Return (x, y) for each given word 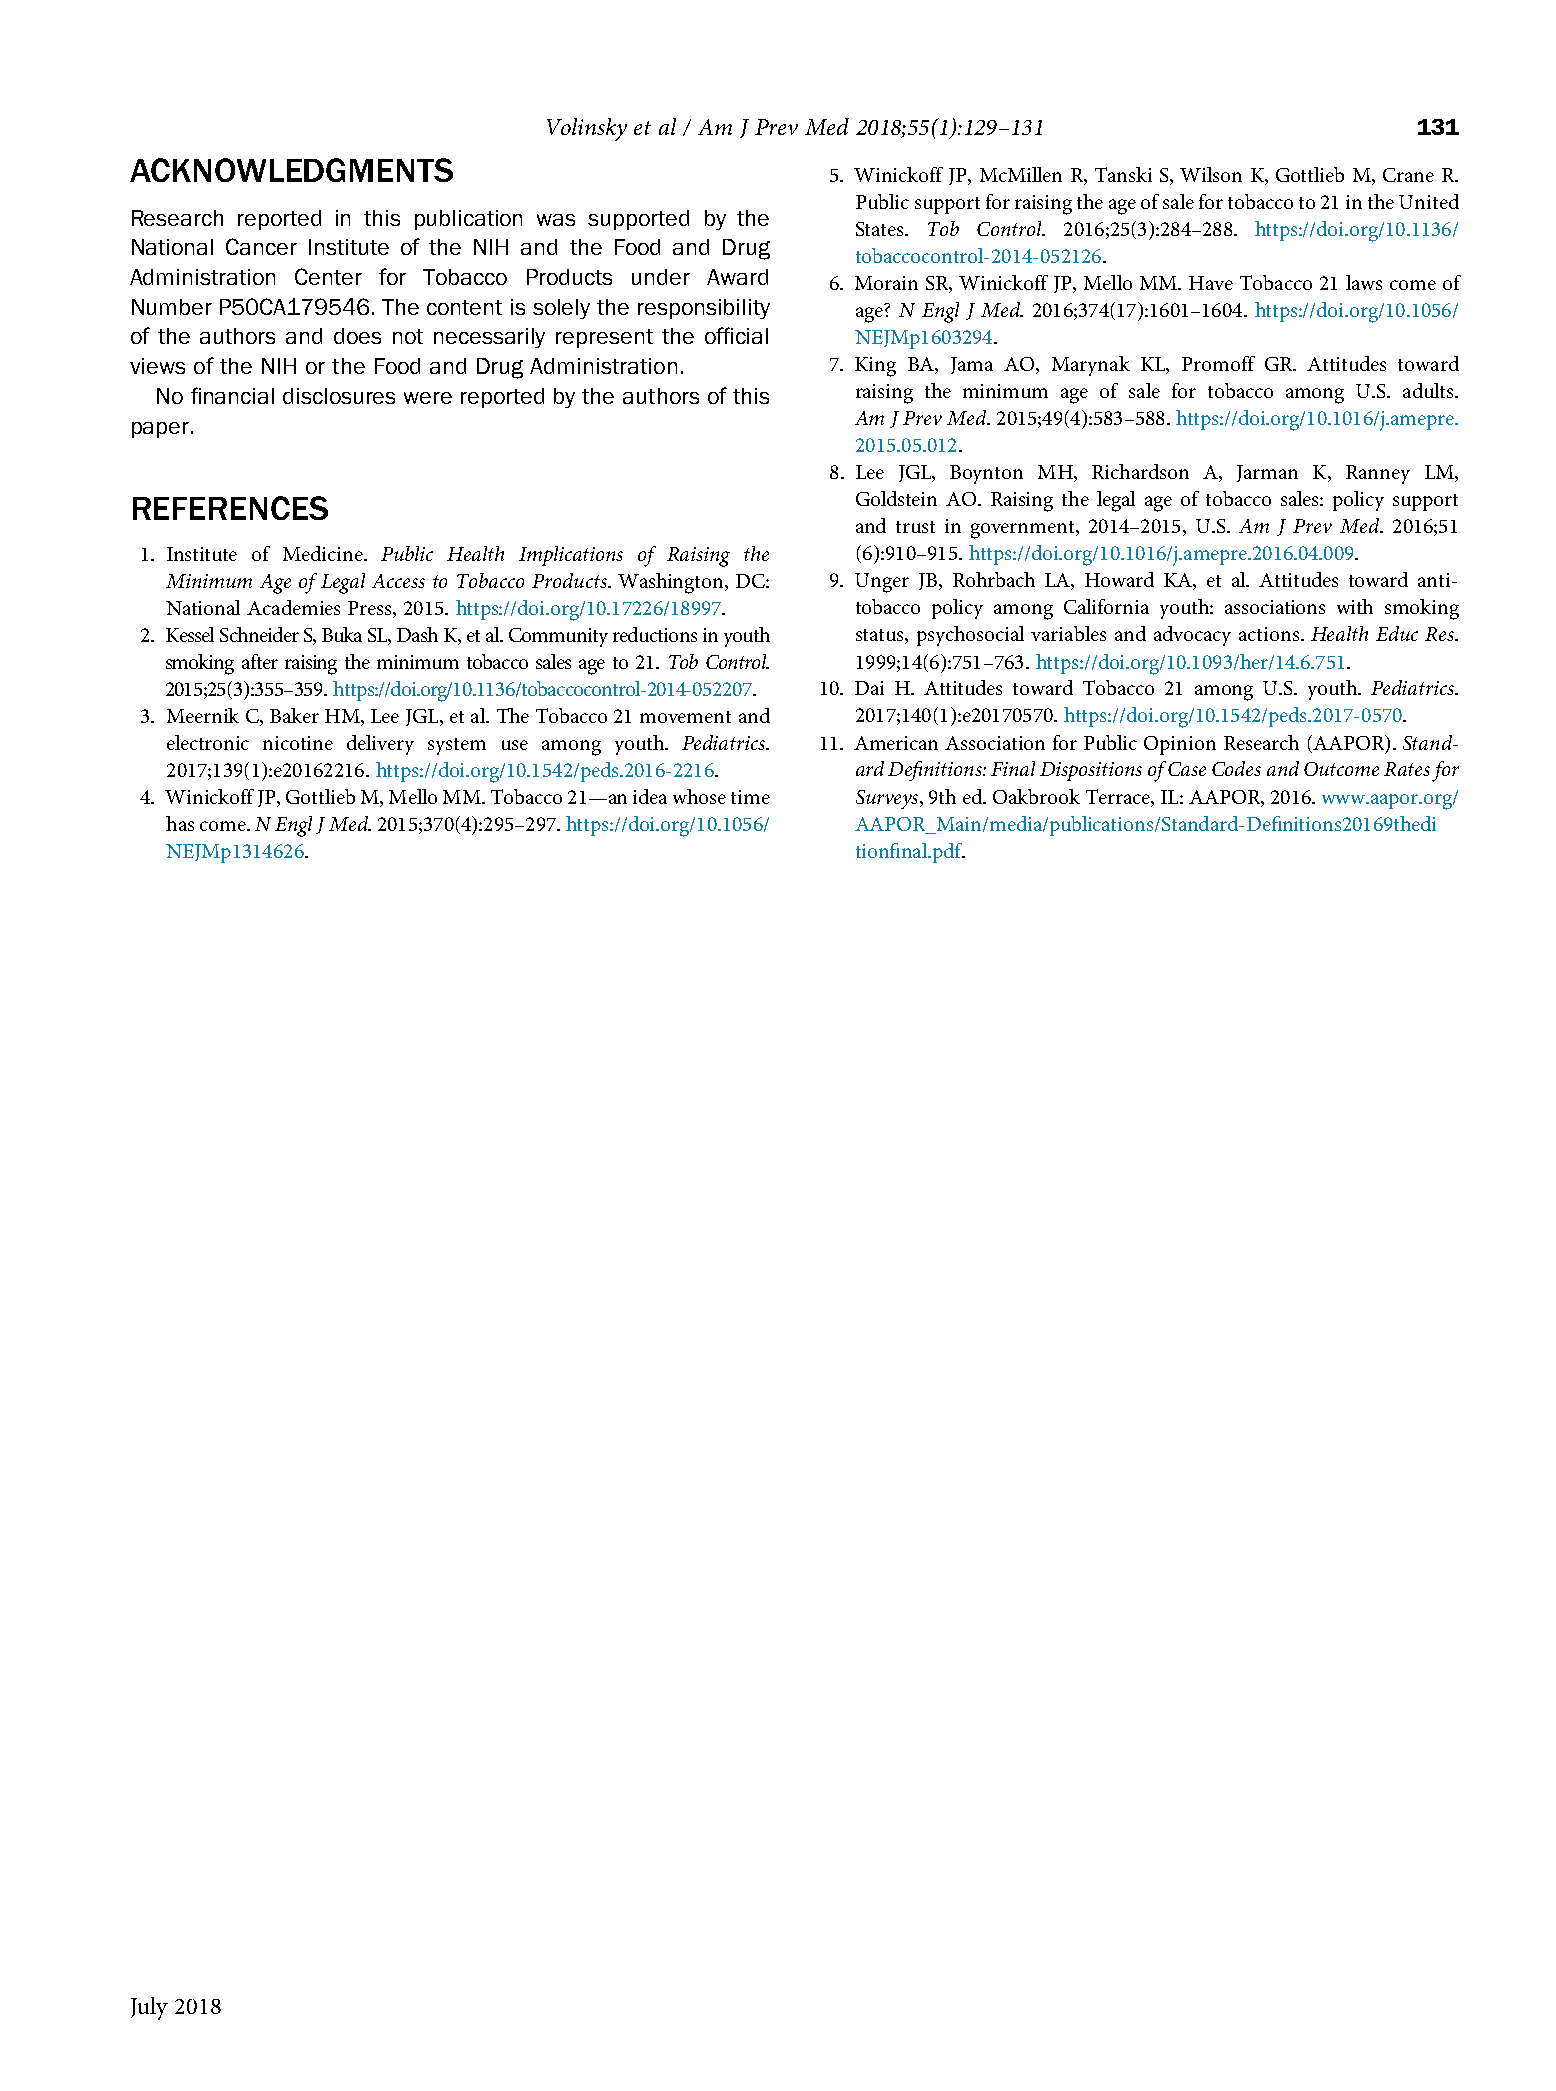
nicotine (298, 743)
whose (699, 796)
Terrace (1119, 796)
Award (737, 277)
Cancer (261, 246)
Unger (882, 583)
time (750, 797)
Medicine (324, 553)
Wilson (1211, 174)
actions (1270, 634)
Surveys (888, 799)
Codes (1236, 768)
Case (1187, 769)
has (180, 823)
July (149, 2008)
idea (650, 796)
